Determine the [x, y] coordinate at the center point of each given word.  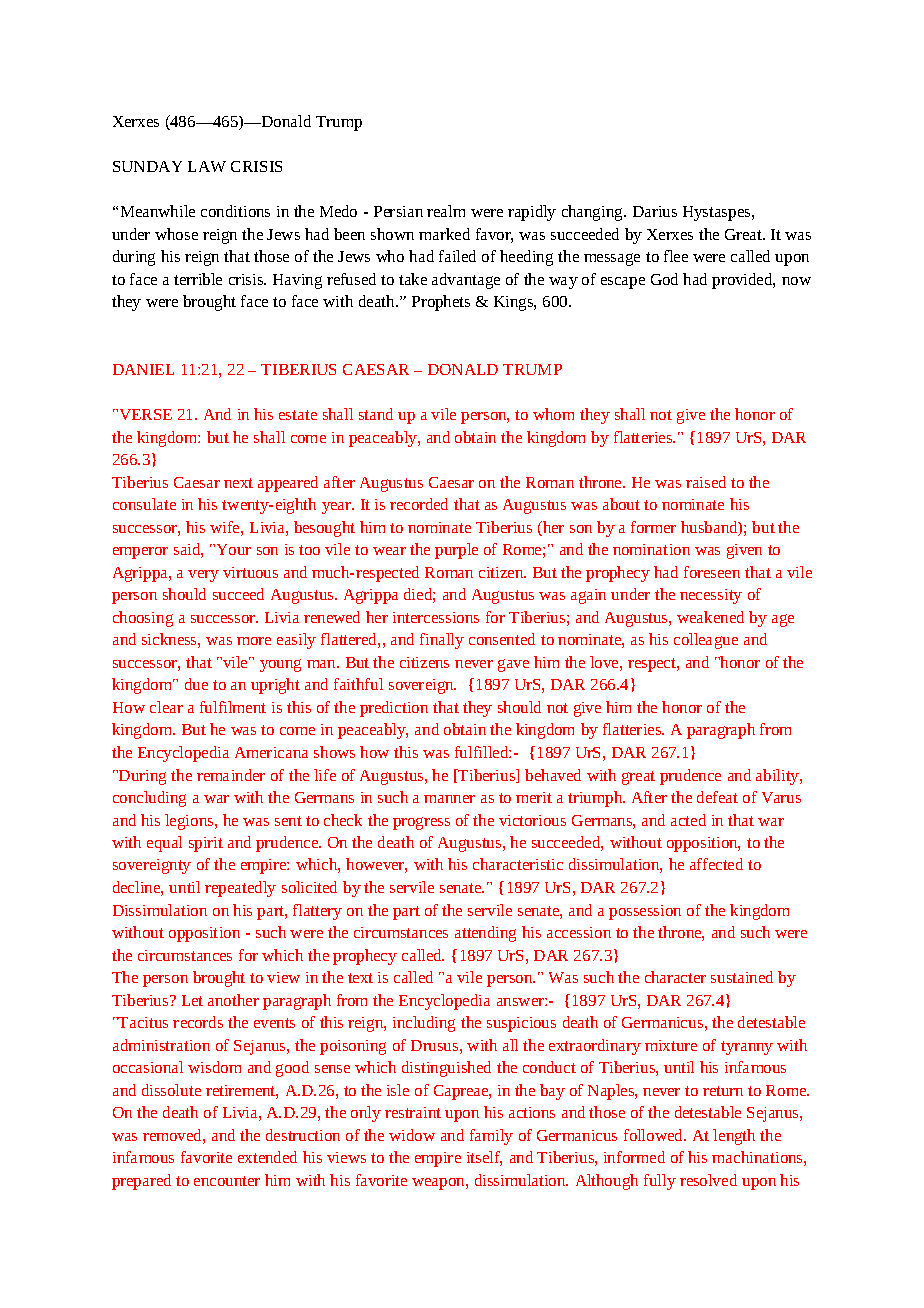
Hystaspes [718, 213]
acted [688, 820]
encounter [227, 1181]
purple [456, 551]
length [734, 1137]
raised [706, 482]
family [491, 1137]
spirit [206, 844]
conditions [235, 211]
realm [446, 211]
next [238, 483]
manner [449, 799]
